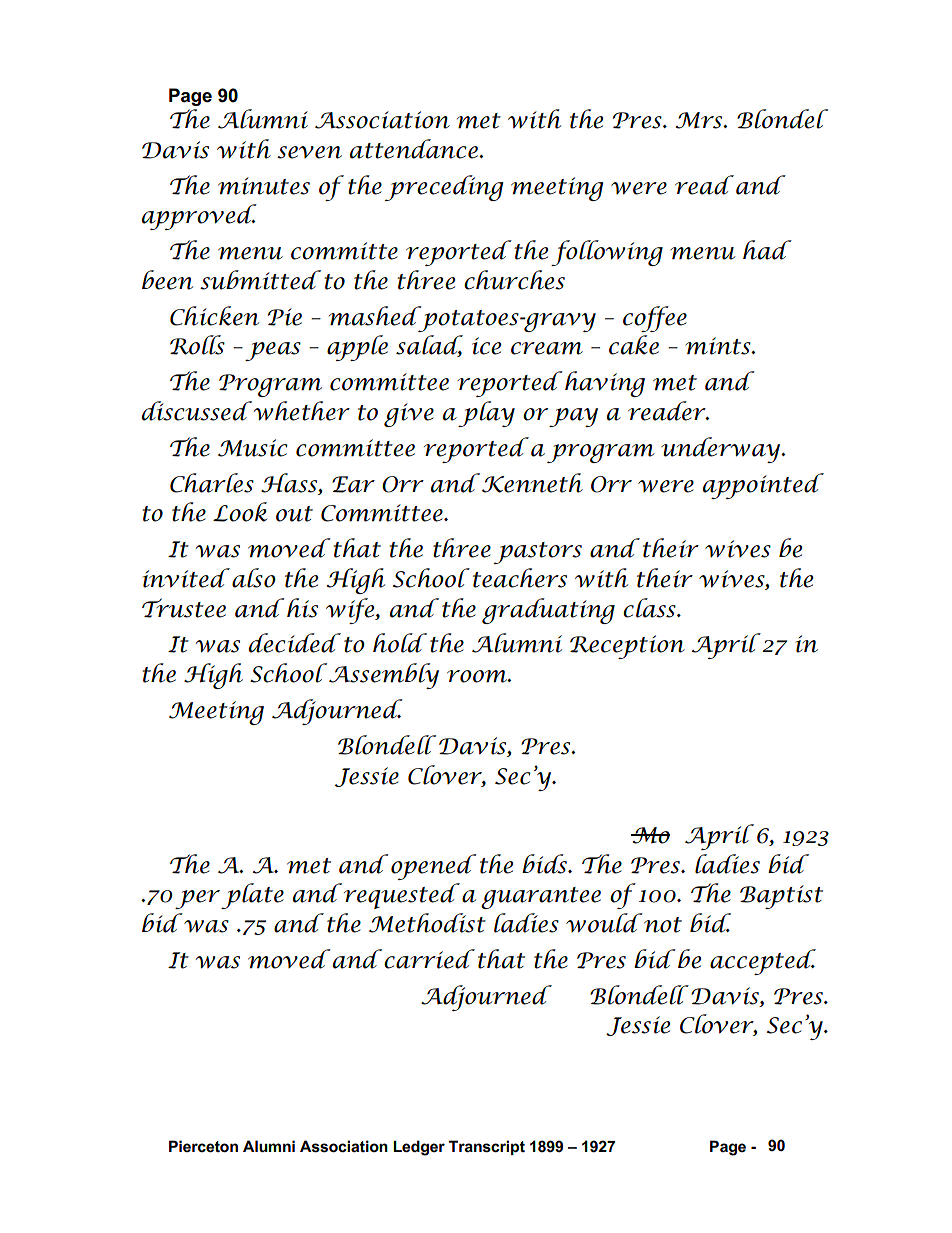 The height and width of the document is (1233, 952). Describe the element at coordinates (273, 351) in the document. I see `peas` at that location.
